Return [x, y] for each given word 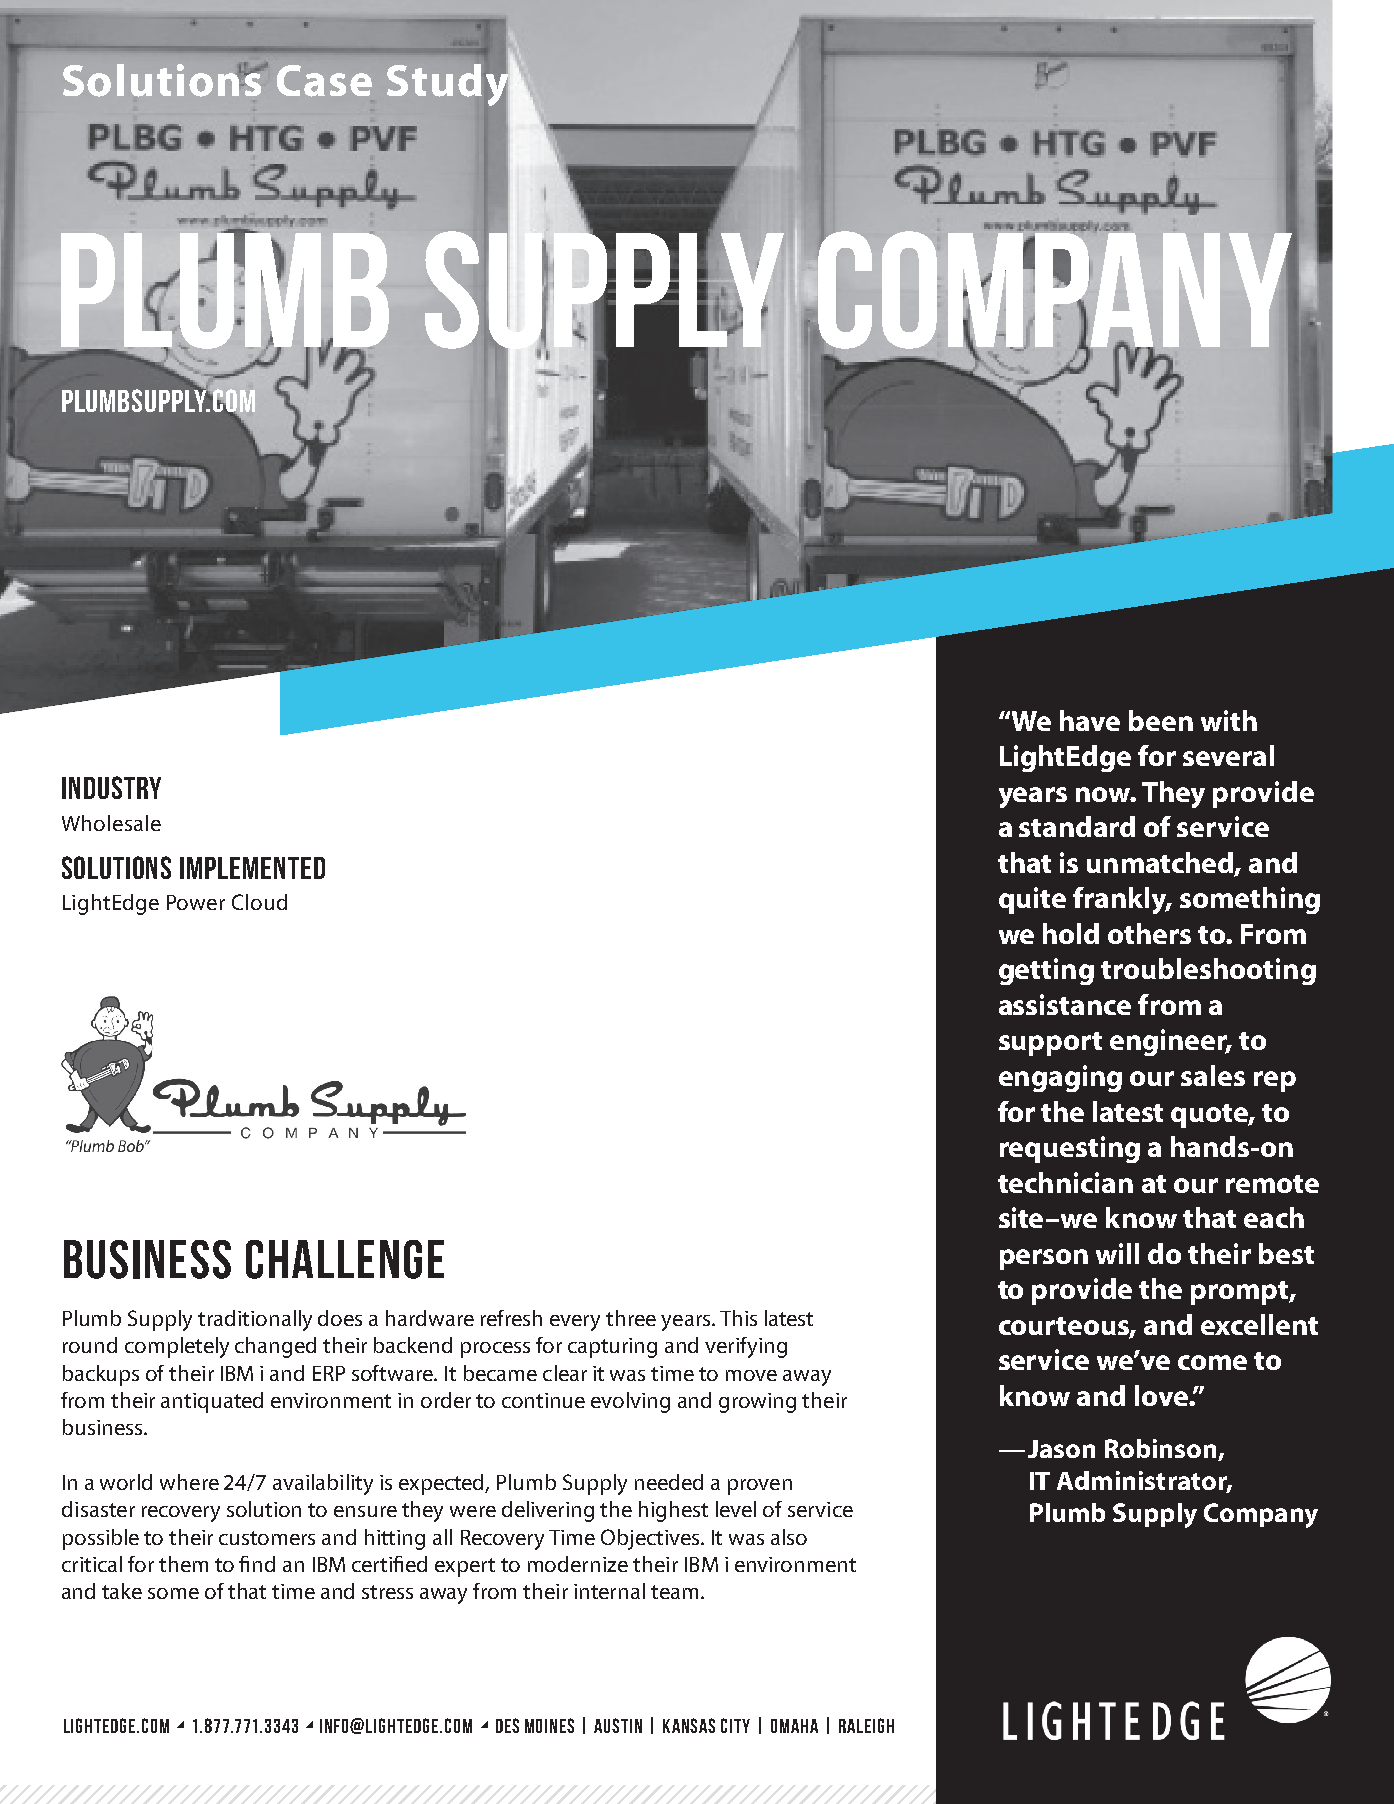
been [1161, 720]
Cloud [259, 902]
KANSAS [689, 1725]
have [1090, 720]
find [257, 1564]
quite [1032, 900]
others [1149, 933]
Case [324, 81]
